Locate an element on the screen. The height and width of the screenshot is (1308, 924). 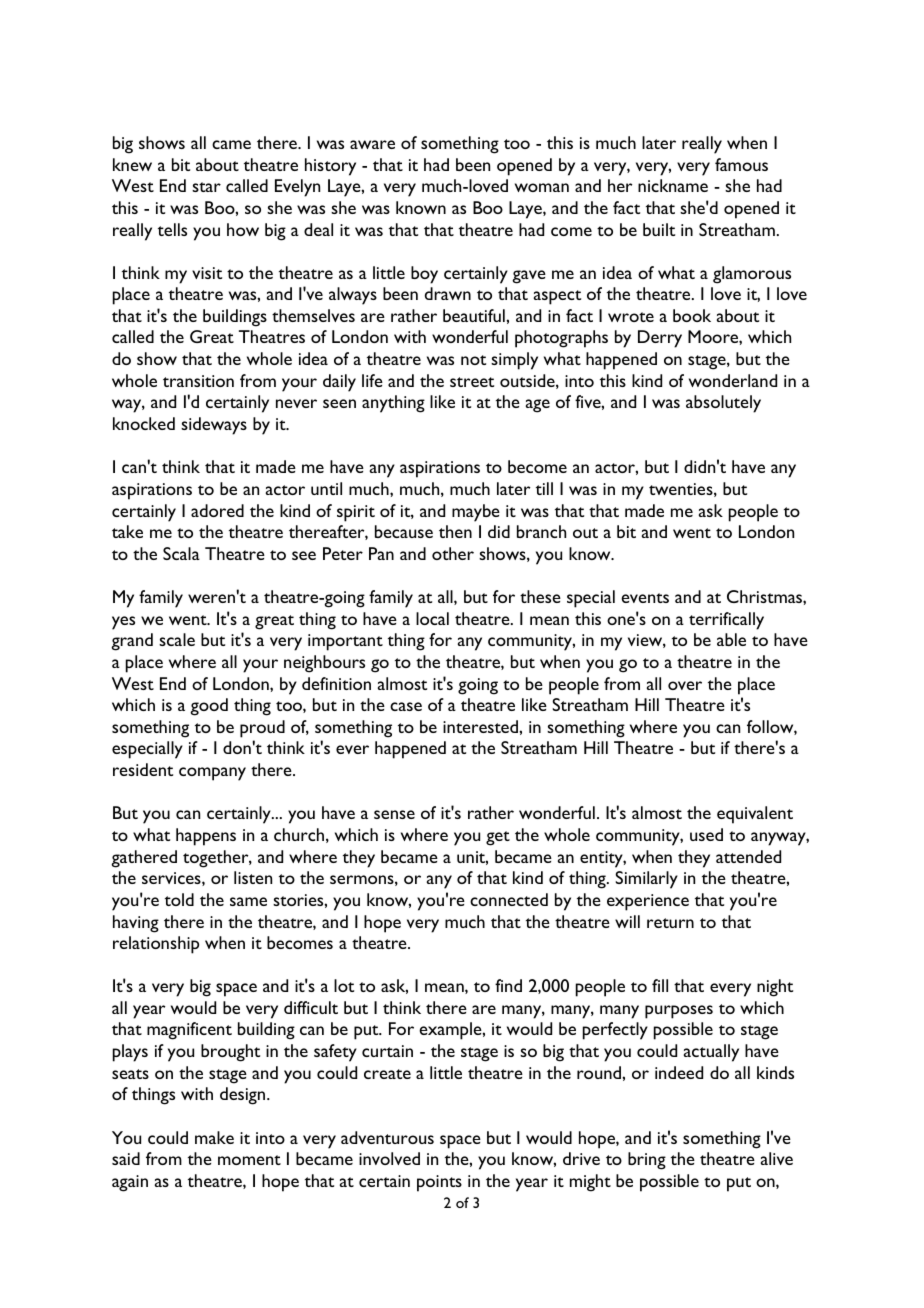
aware is located at coordinates (372, 144).
